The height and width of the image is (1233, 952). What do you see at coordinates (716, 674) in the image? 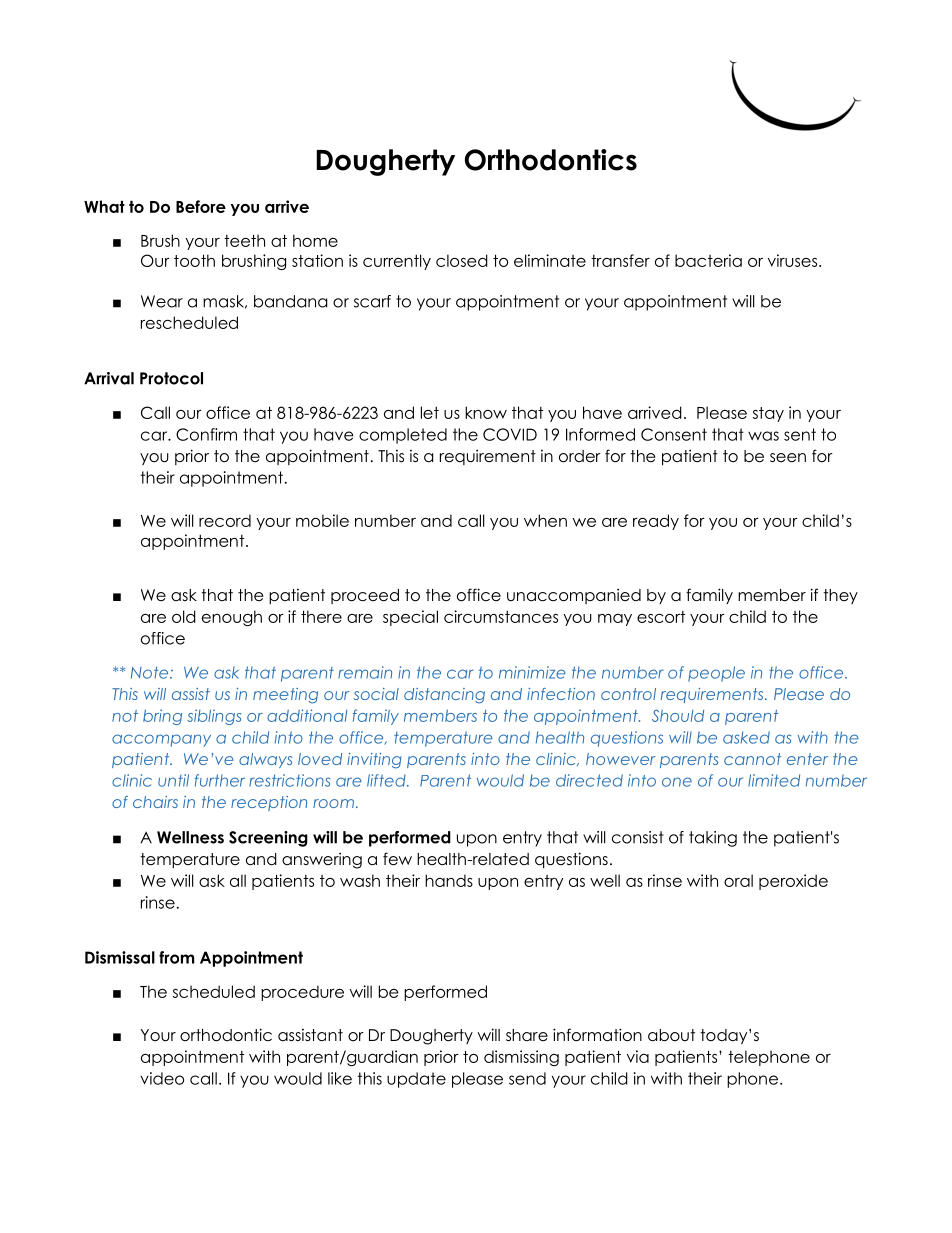
I see `people` at bounding box center [716, 674].
